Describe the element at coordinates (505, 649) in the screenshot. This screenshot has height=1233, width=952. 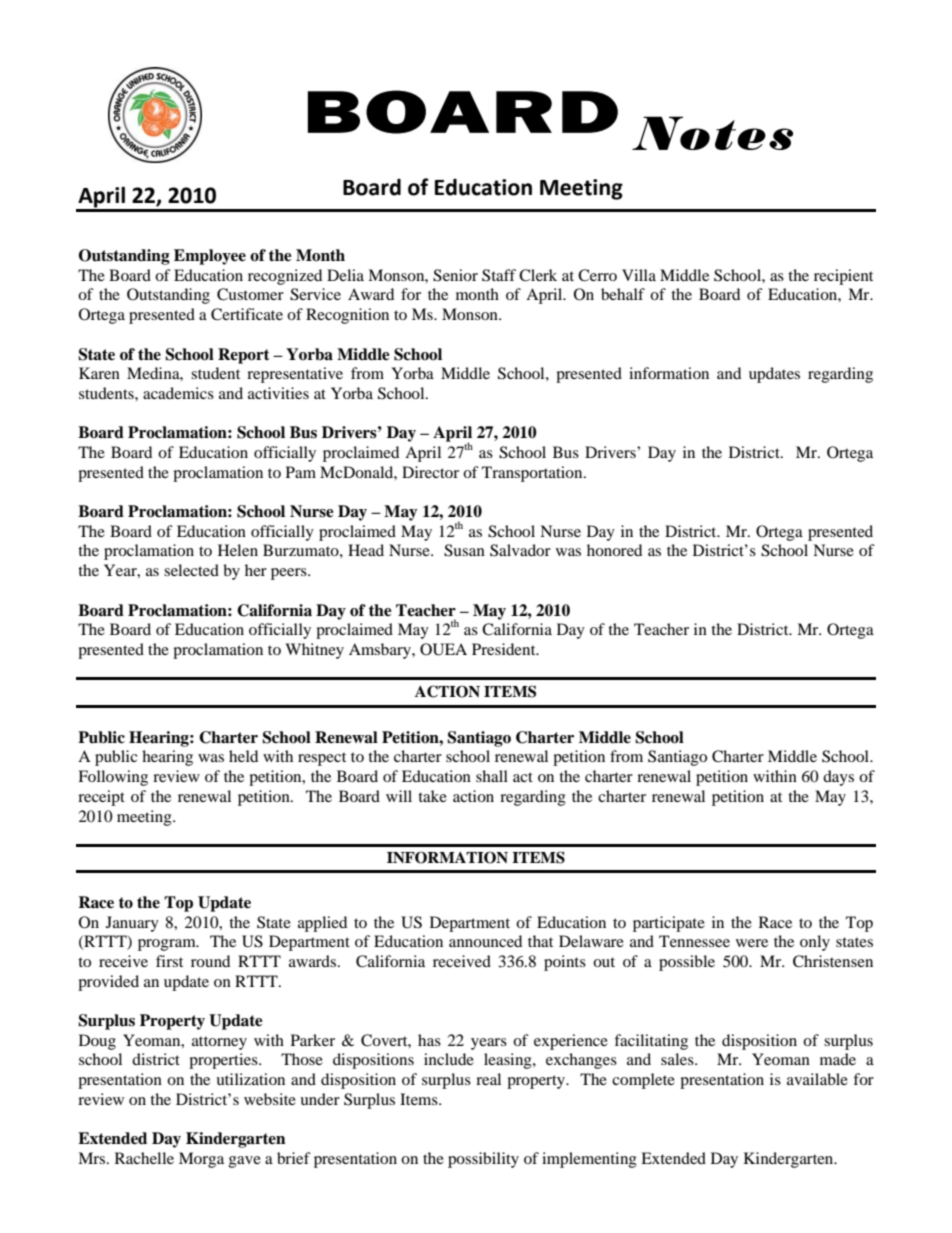
I see `President` at that location.
